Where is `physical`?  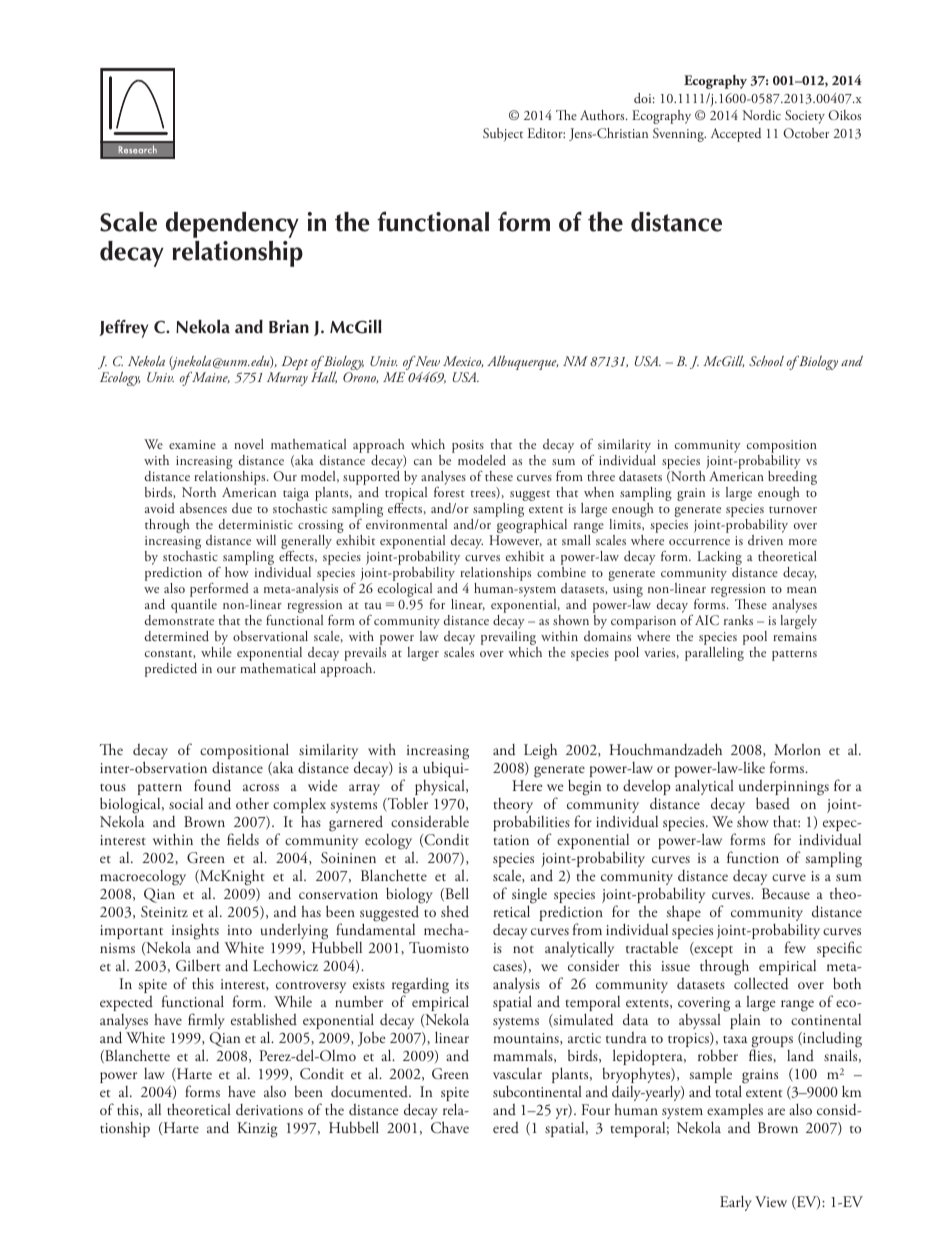
physical is located at coordinates (440, 788).
